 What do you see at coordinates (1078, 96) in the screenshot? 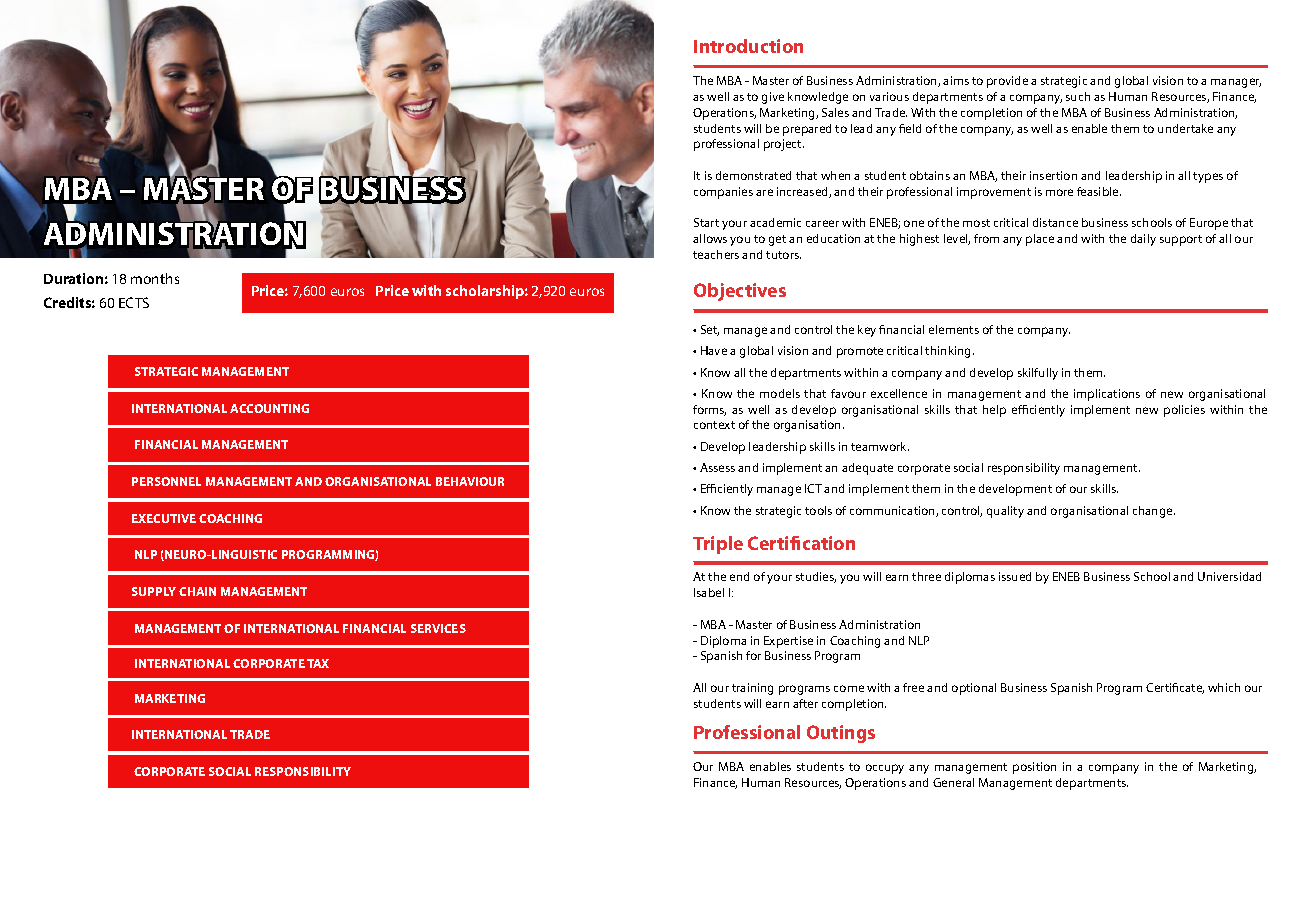
I see `such` at bounding box center [1078, 96].
